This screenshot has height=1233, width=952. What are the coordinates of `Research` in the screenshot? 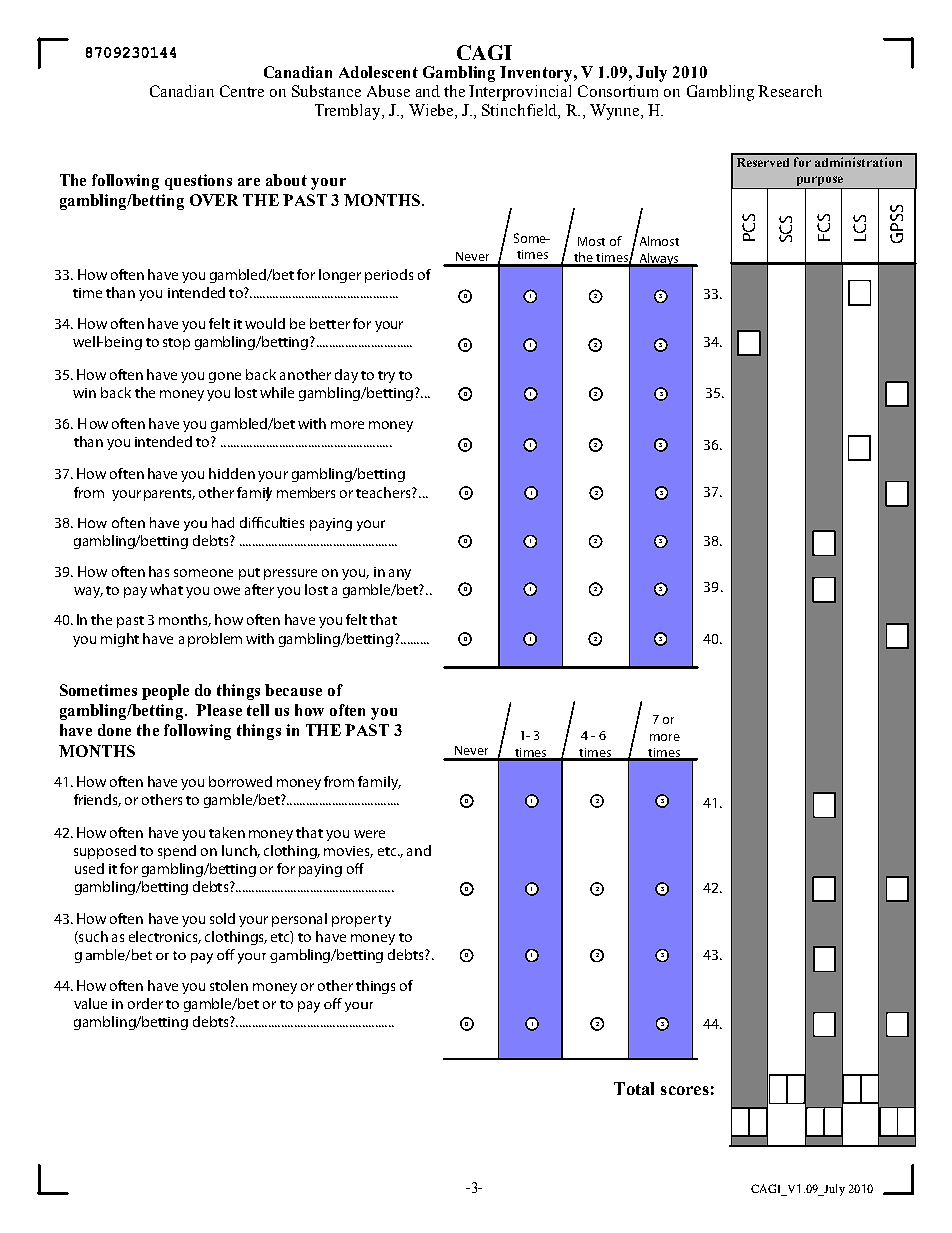 It's located at (790, 91).
